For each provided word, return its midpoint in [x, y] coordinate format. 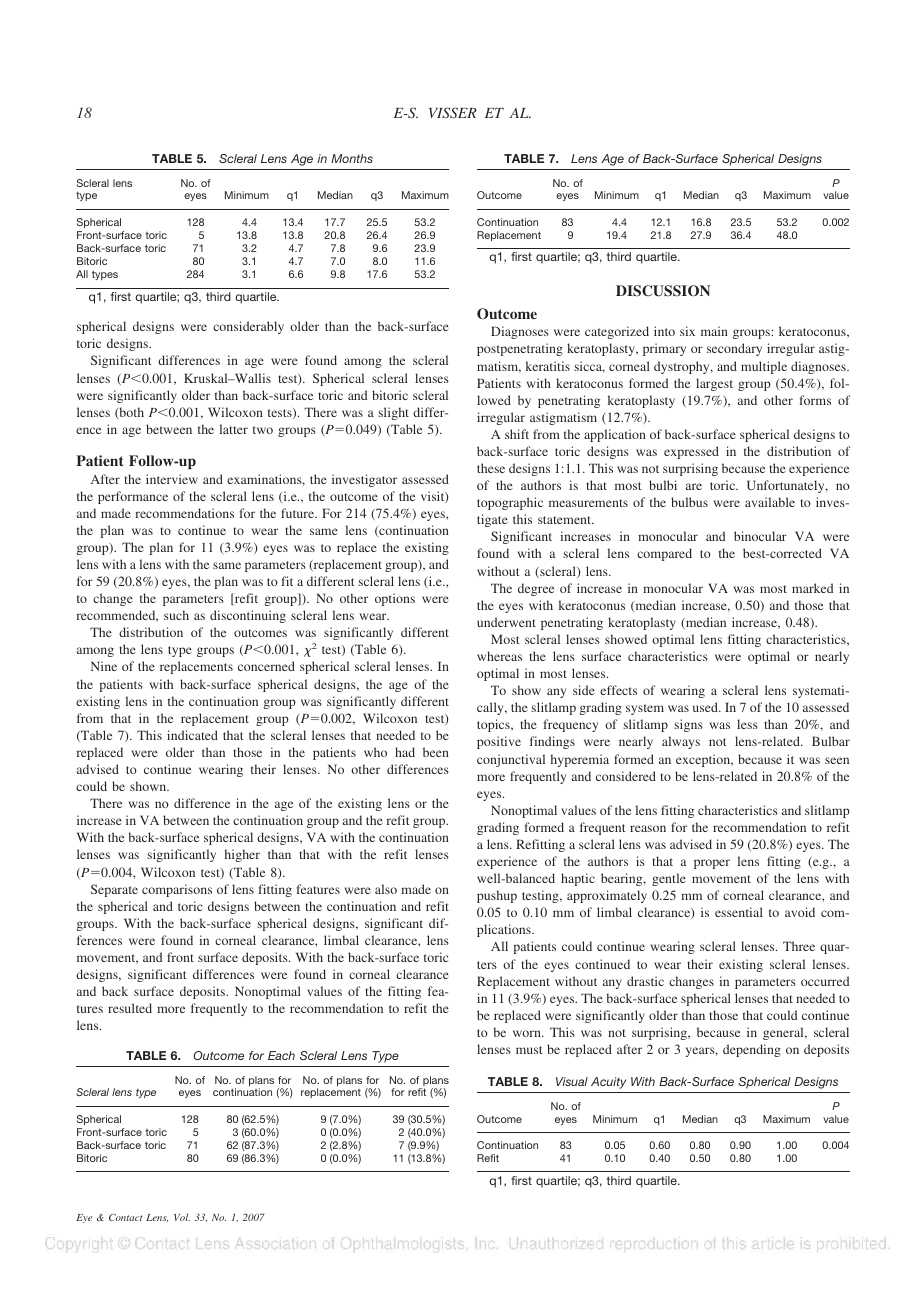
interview [172, 479]
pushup [497, 896]
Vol [182, 1217]
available [770, 502]
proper [712, 864]
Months [352, 158]
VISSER [453, 112]
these [491, 468]
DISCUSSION [663, 291]
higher [242, 855]
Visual [572, 1081]
